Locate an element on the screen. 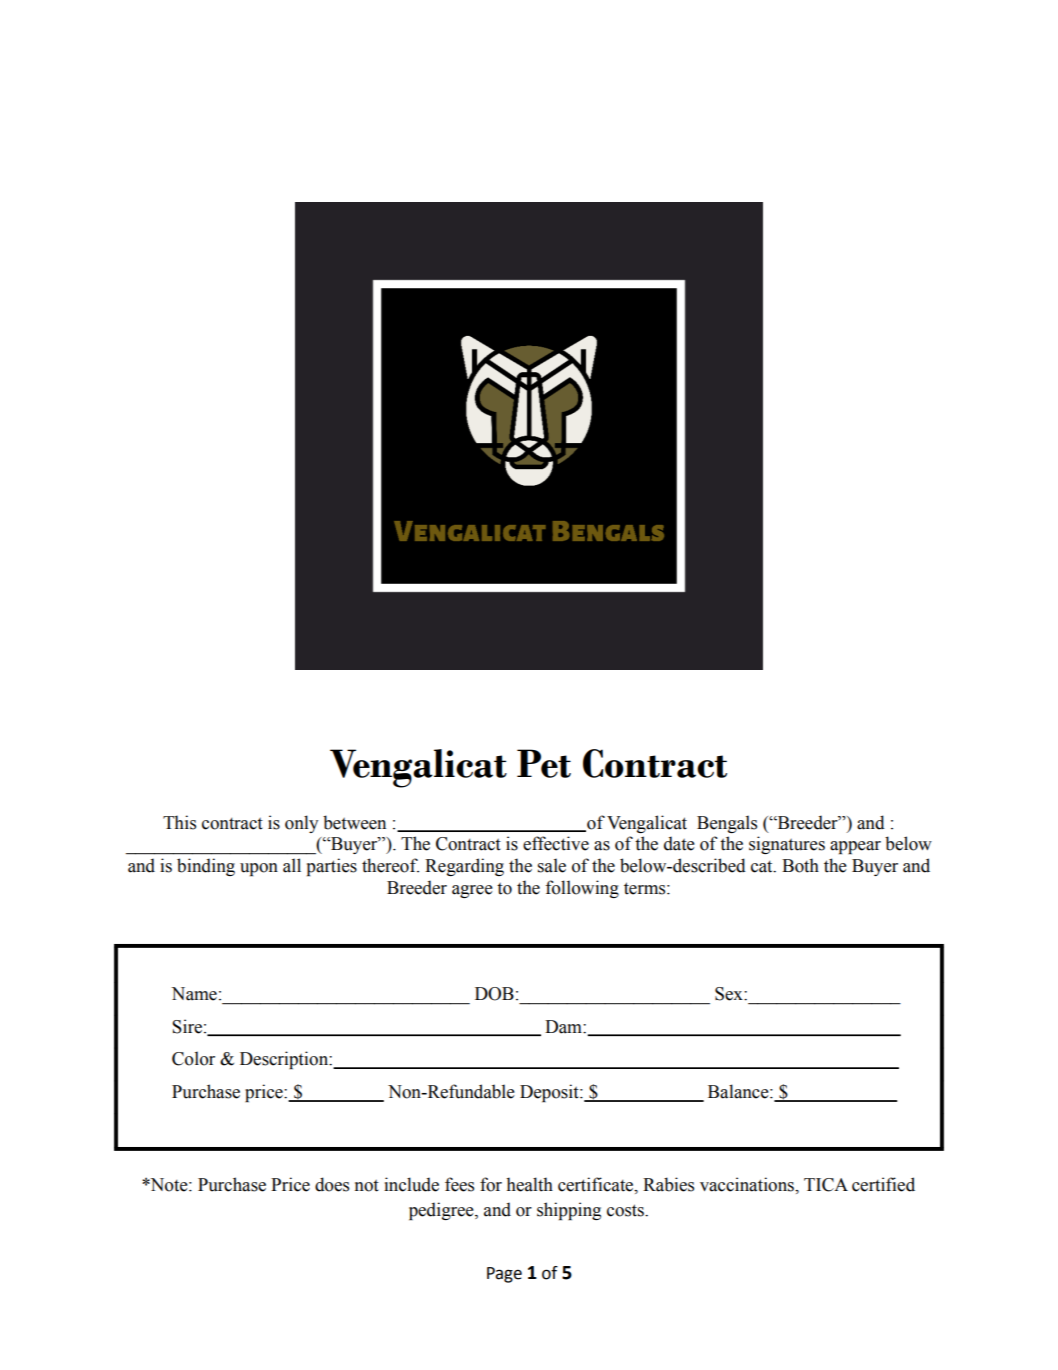  does is located at coordinates (332, 1184).
